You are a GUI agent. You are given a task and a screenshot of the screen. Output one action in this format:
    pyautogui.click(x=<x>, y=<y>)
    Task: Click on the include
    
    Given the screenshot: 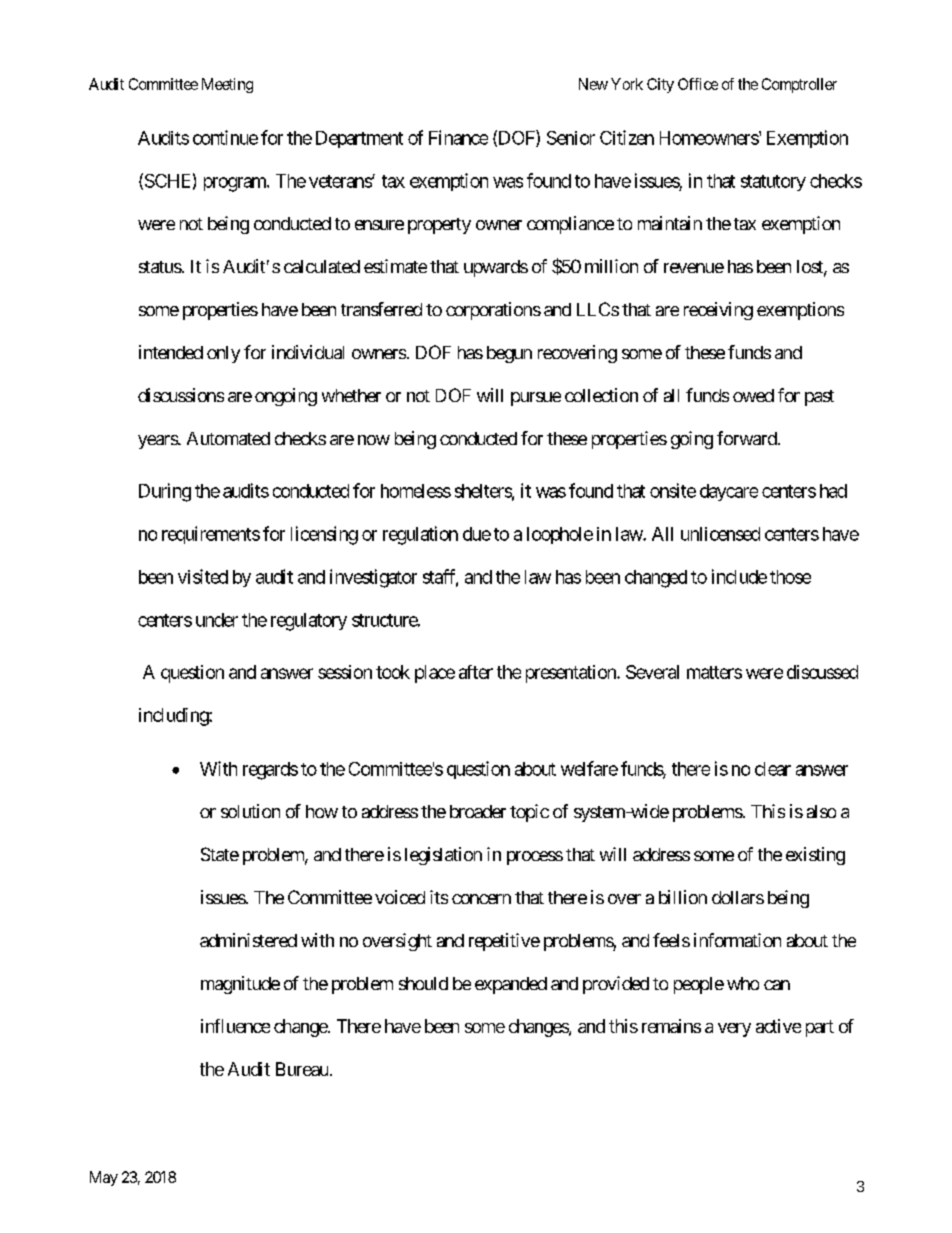 What is the action you would take?
    pyautogui.click(x=739, y=576)
